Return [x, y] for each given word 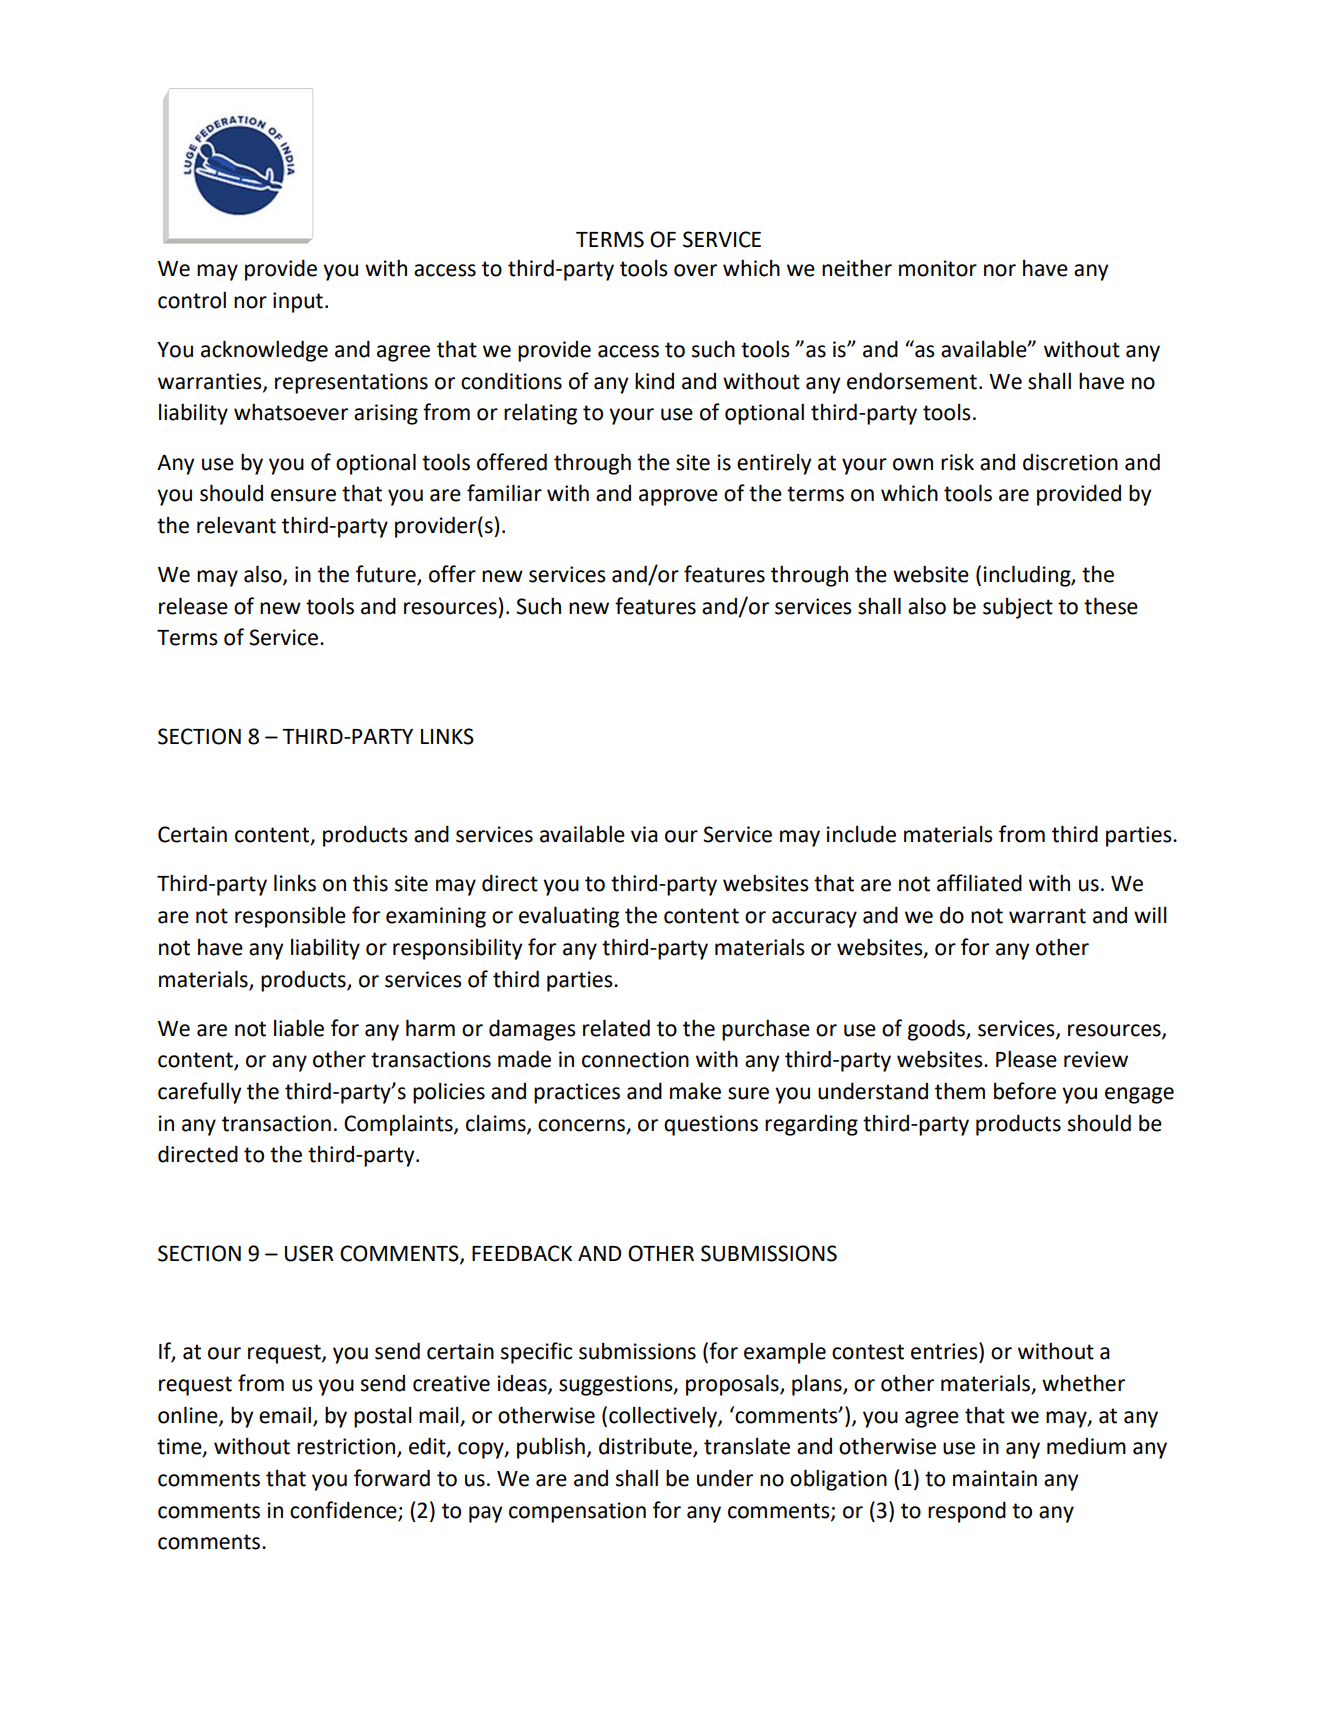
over [695, 270]
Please [1026, 1059]
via [644, 834]
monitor [938, 268]
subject [1018, 608]
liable [299, 1028]
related [616, 1028]
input [298, 302]
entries [945, 1351]
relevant [236, 525]
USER [309, 1253]
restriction [347, 1447]
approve [678, 497]
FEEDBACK [522, 1253]
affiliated [979, 883]
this [370, 883]
